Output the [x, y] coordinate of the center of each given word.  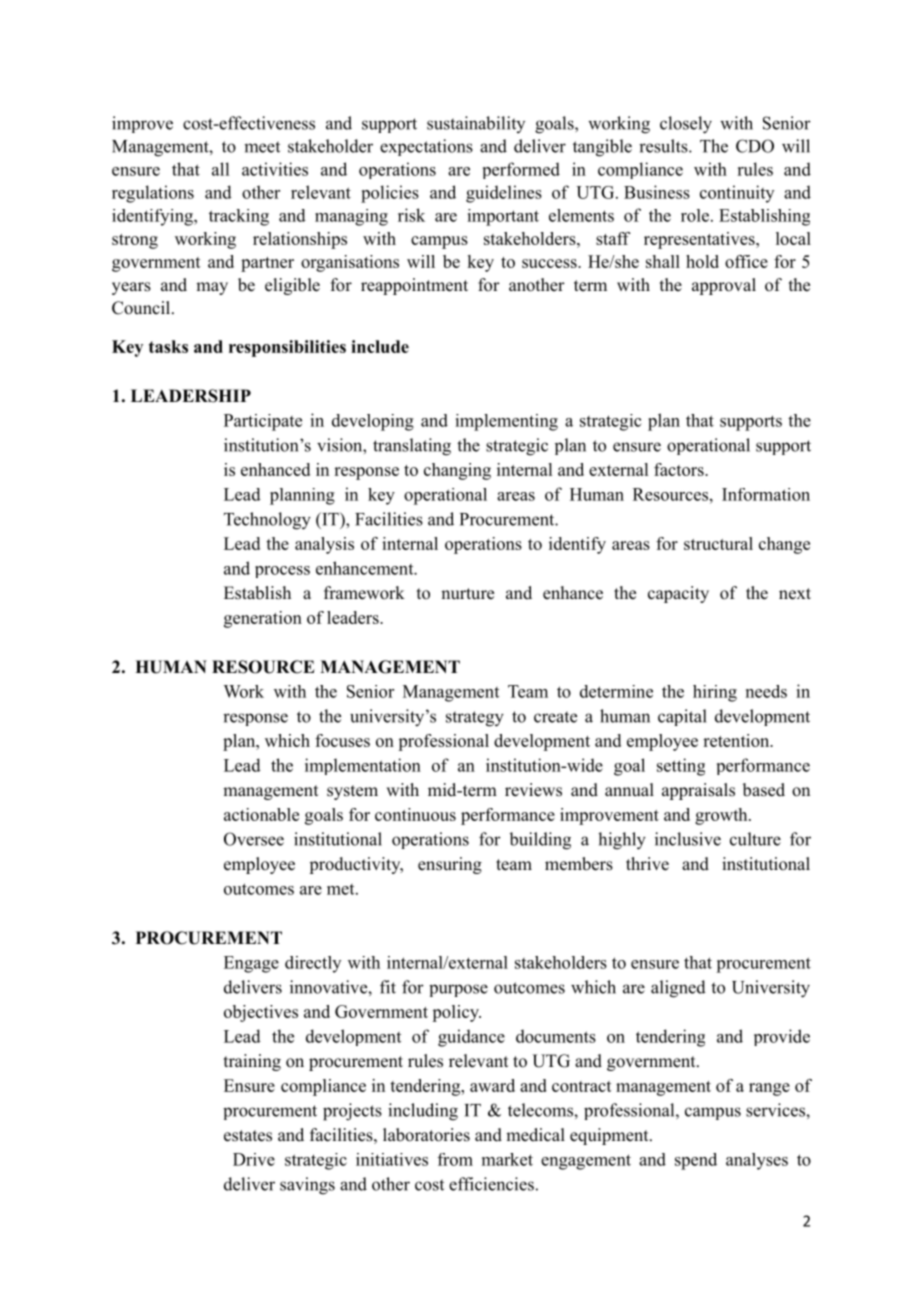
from [455, 1159]
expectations [426, 147]
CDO [755, 146]
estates [248, 1136]
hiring [715, 693]
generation [263, 619]
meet [262, 147]
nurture [467, 594]
